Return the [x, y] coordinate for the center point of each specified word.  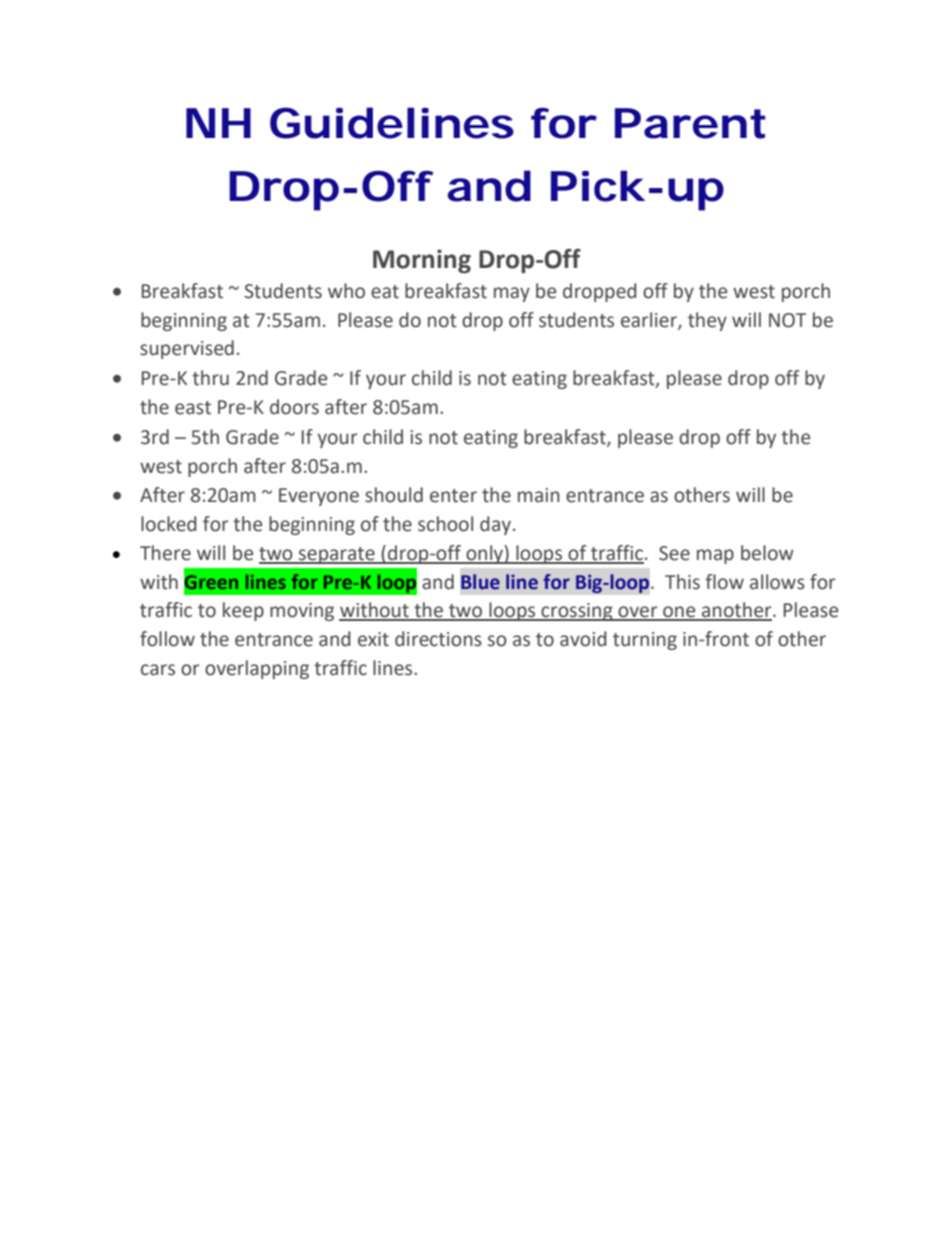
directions [438, 639]
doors [294, 407]
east [193, 408]
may [512, 294]
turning [645, 641]
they [707, 321]
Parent [690, 123]
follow [167, 639]
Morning [422, 261]
